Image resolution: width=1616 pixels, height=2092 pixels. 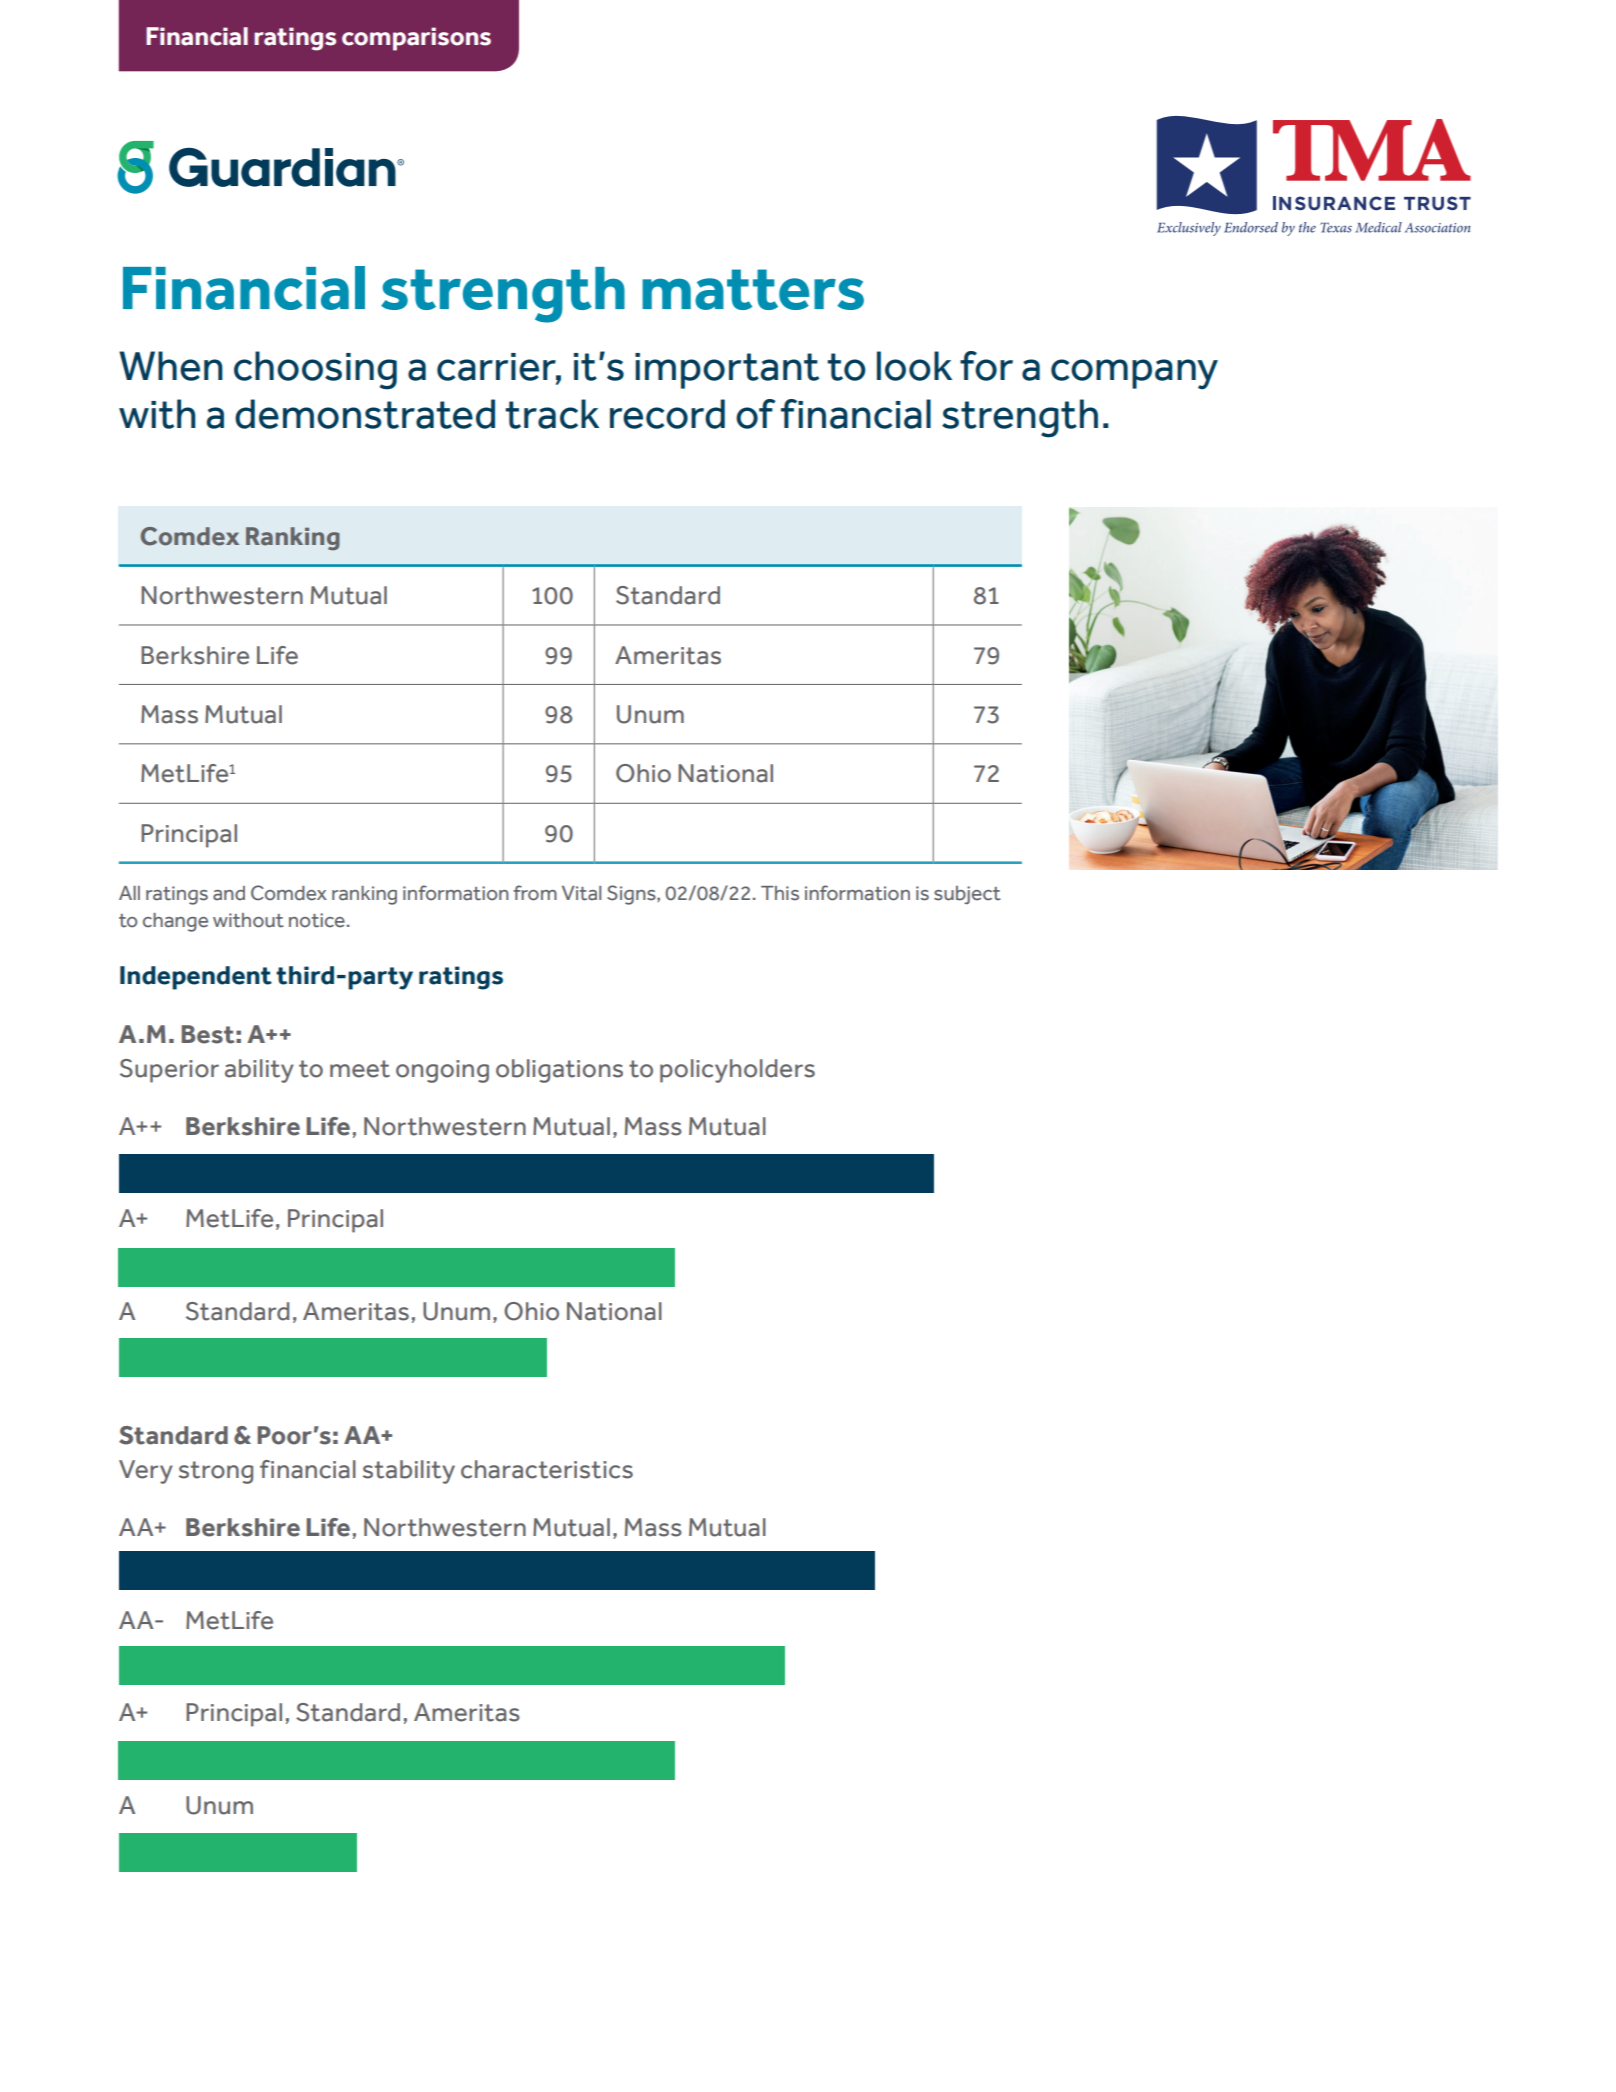 I want to click on comparisons, so click(x=416, y=39).
